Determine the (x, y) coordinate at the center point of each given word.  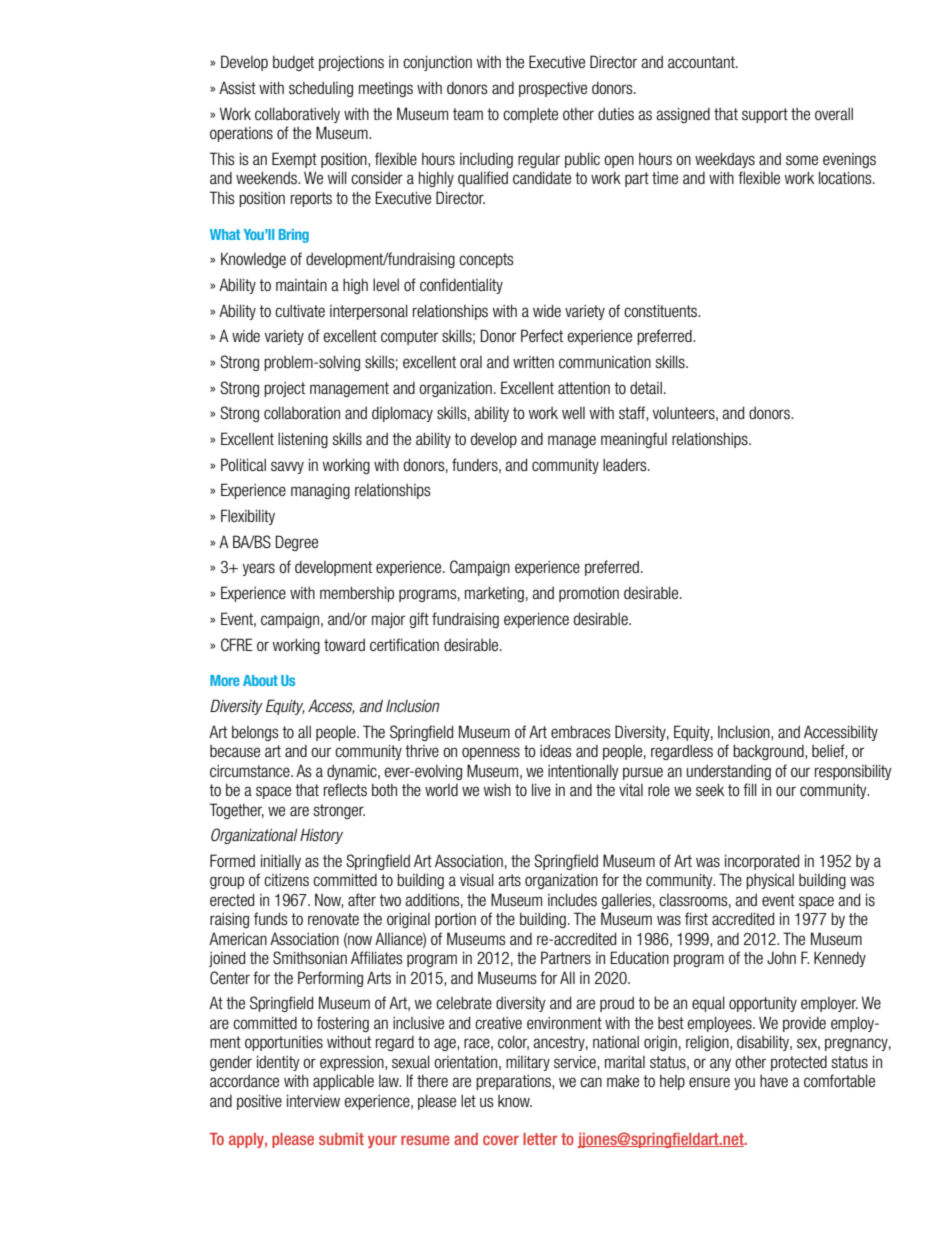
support (765, 115)
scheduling (321, 89)
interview (313, 1100)
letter (540, 1139)
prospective (553, 89)
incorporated (762, 862)
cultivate (300, 310)
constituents (662, 310)
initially (281, 862)
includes (572, 899)
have (774, 1081)
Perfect (542, 335)
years (259, 569)
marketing (494, 594)
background (769, 752)
